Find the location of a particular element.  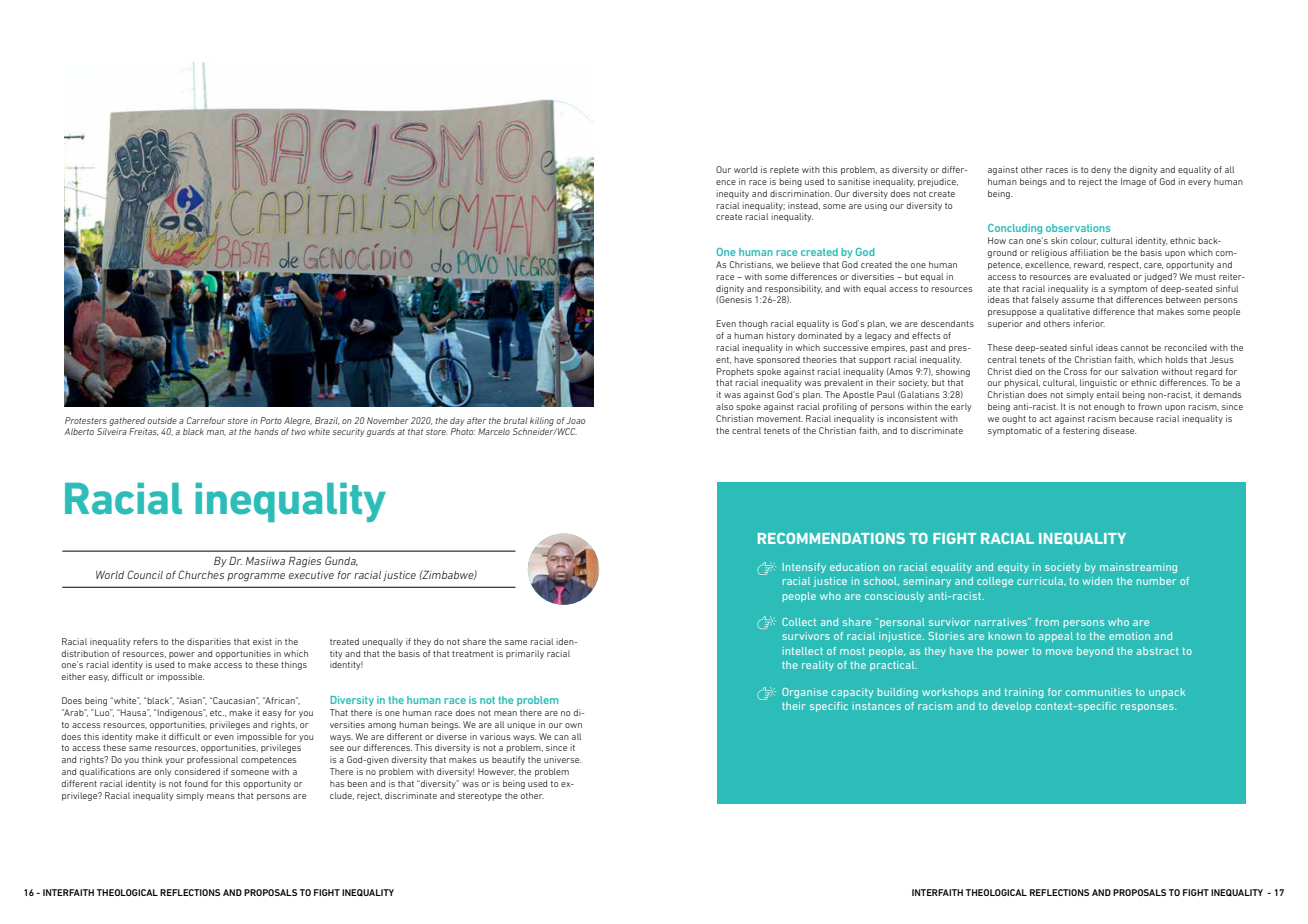

hands is located at coordinates (266, 431).
